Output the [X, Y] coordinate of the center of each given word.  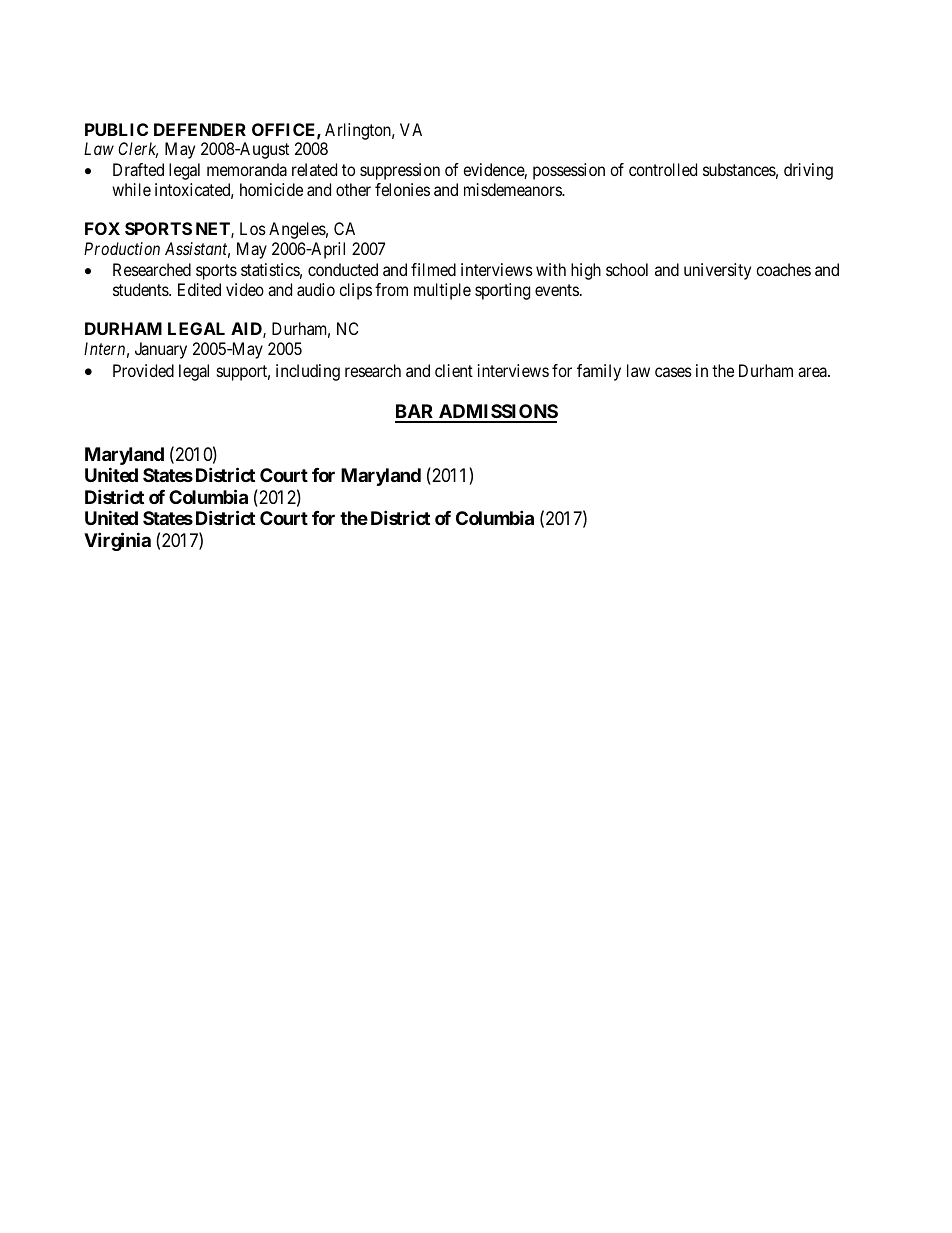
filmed [433, 269]
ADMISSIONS [497, 413]
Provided [143, 370]
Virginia [117, 541]
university [717, 271]
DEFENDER [200, 129]
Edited [199, 289]
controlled [663, 169]
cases [673, 372]
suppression [400, 171]
